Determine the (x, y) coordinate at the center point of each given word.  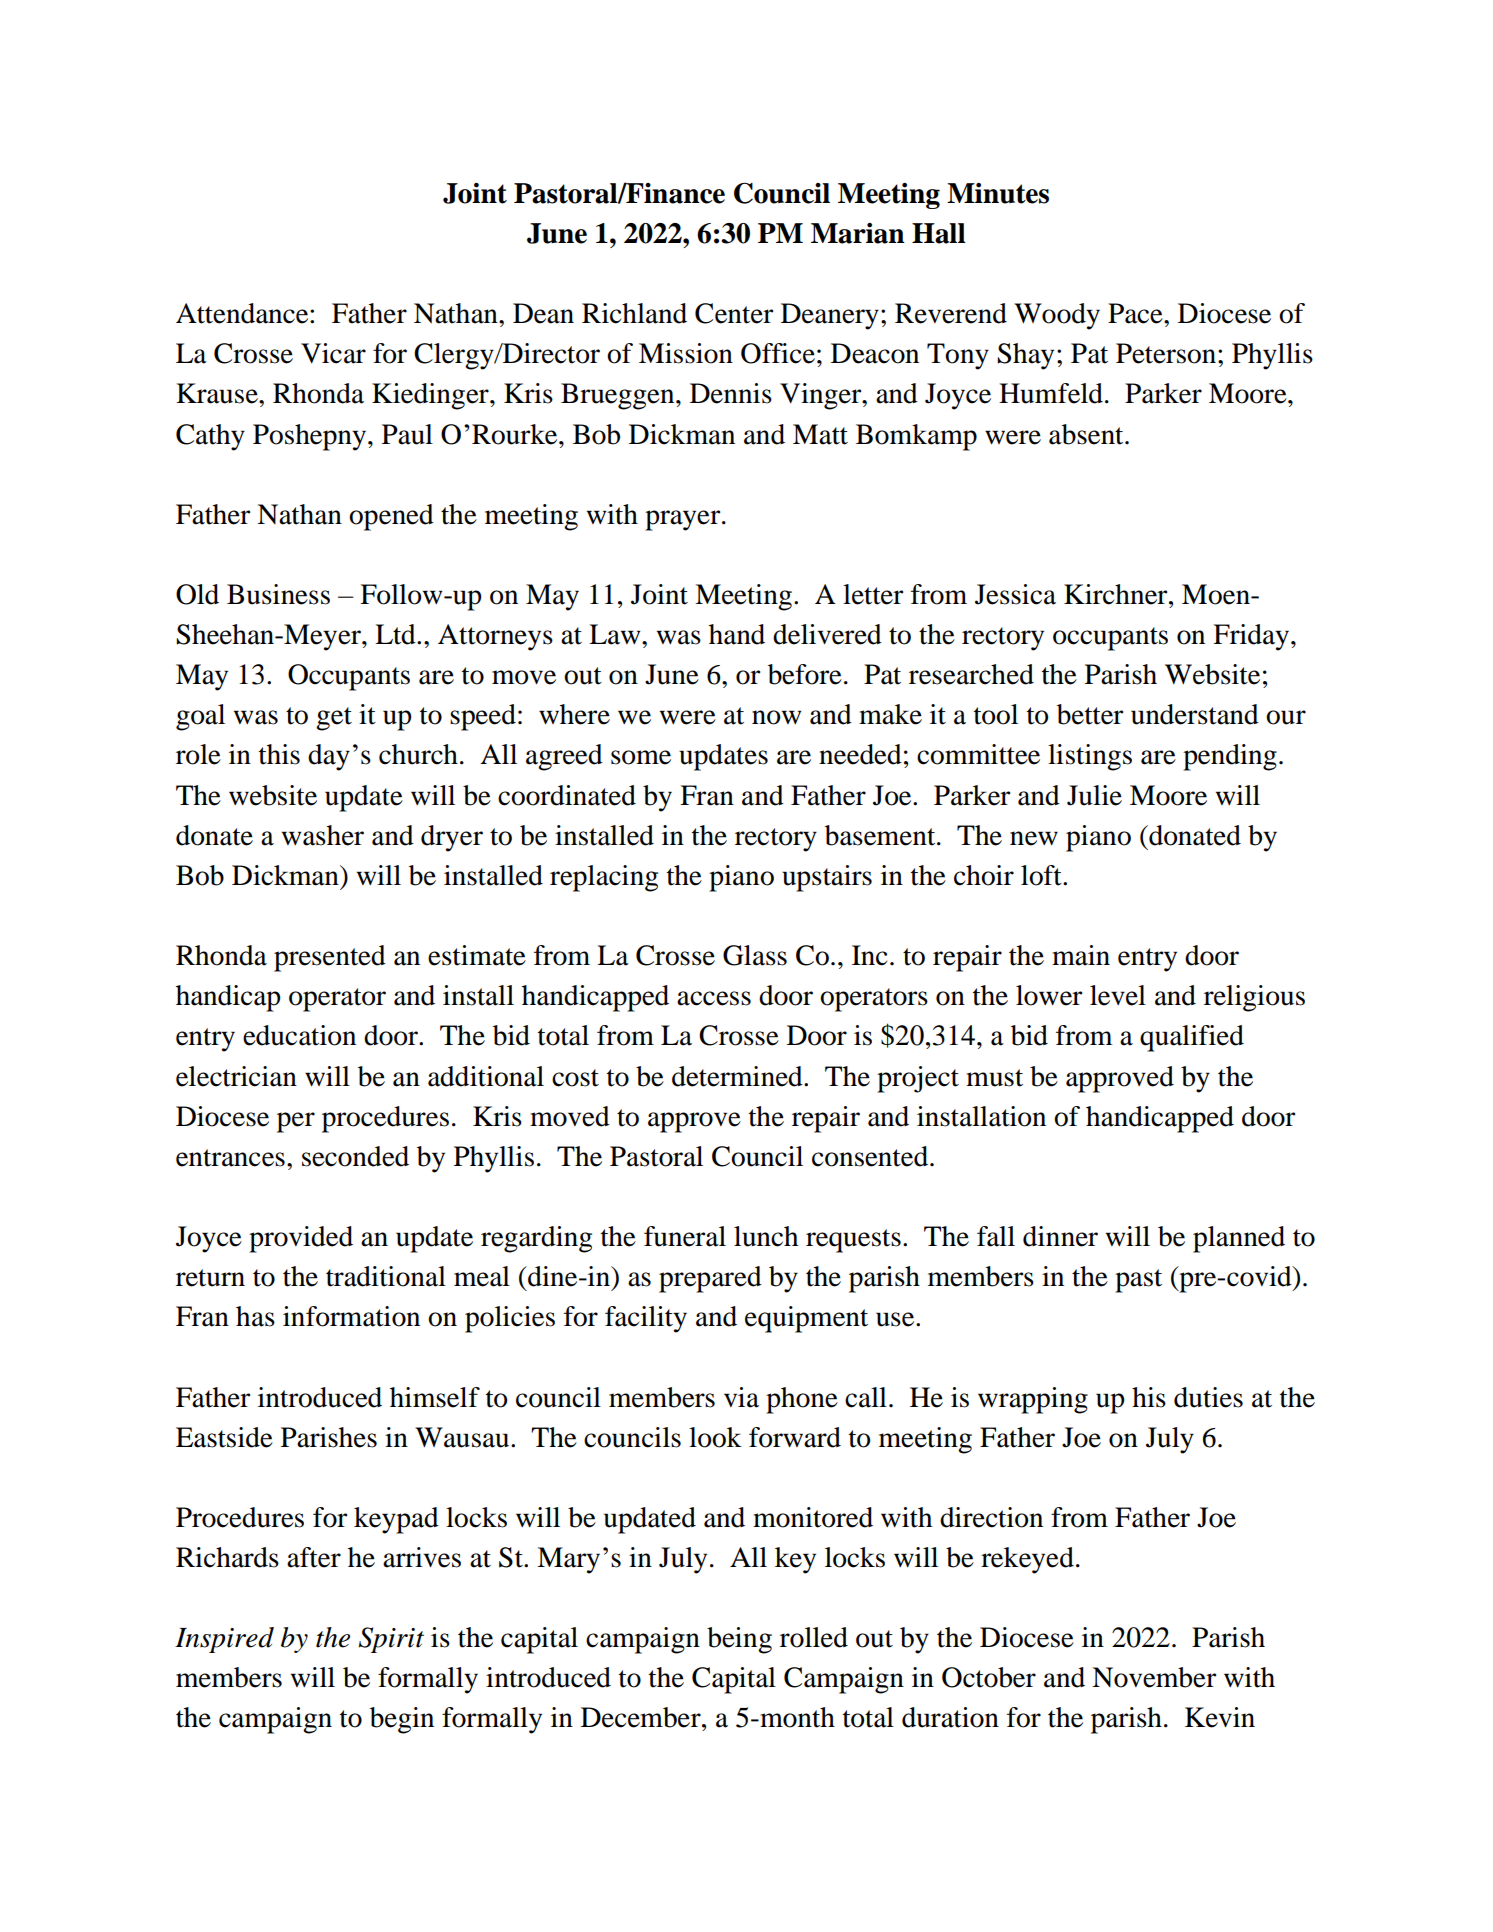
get (334, 719)
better (1090, 714)
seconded (355, 1156)
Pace (1136, 313)
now (776, 717)
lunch (766, 1236)
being (739, 1640)
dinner (1060, 1236)
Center (734, 313)
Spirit (391, 1640)
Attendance (243, 313)
